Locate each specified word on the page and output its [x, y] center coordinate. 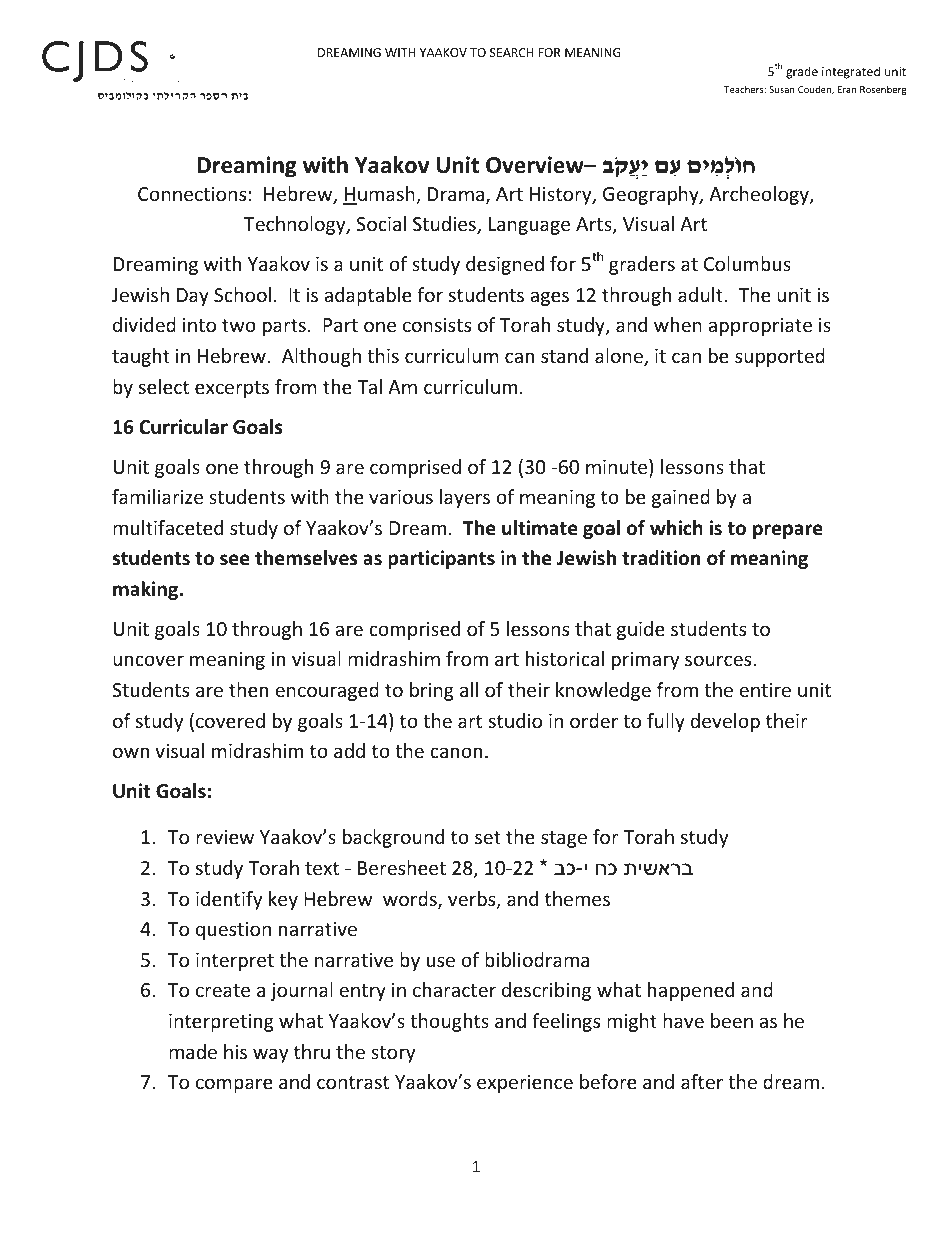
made [193, 1051]
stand [564, 355]
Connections [192, 194]
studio [515, 720]
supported [780, 357]
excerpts [232, 389]
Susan [782, 89]
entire [765, 690]
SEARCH [512, 52]
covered [230, 720]
